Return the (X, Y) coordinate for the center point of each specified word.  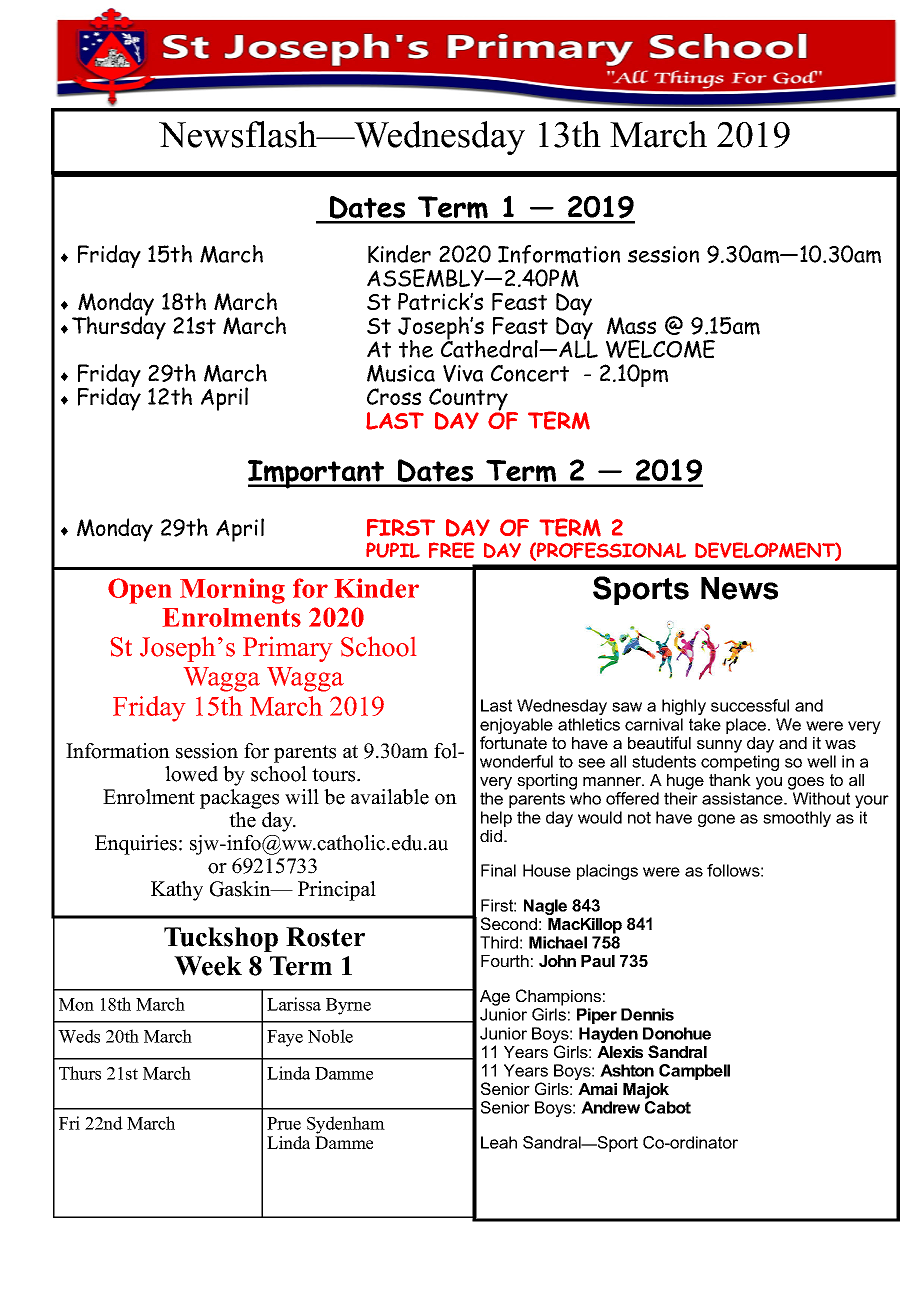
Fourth (505, 961)
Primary (287, 649)
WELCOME (660, 349)
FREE (451, 550)
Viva (463, 373)
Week (208, 966)
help (496, 819)
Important (317, 474)
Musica (401, 373)
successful (750, 705)
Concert (530, 373)
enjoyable (516, 727)
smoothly (797, 819)
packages (239, 799)
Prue (284, 1123)
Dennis (647, 1014)
